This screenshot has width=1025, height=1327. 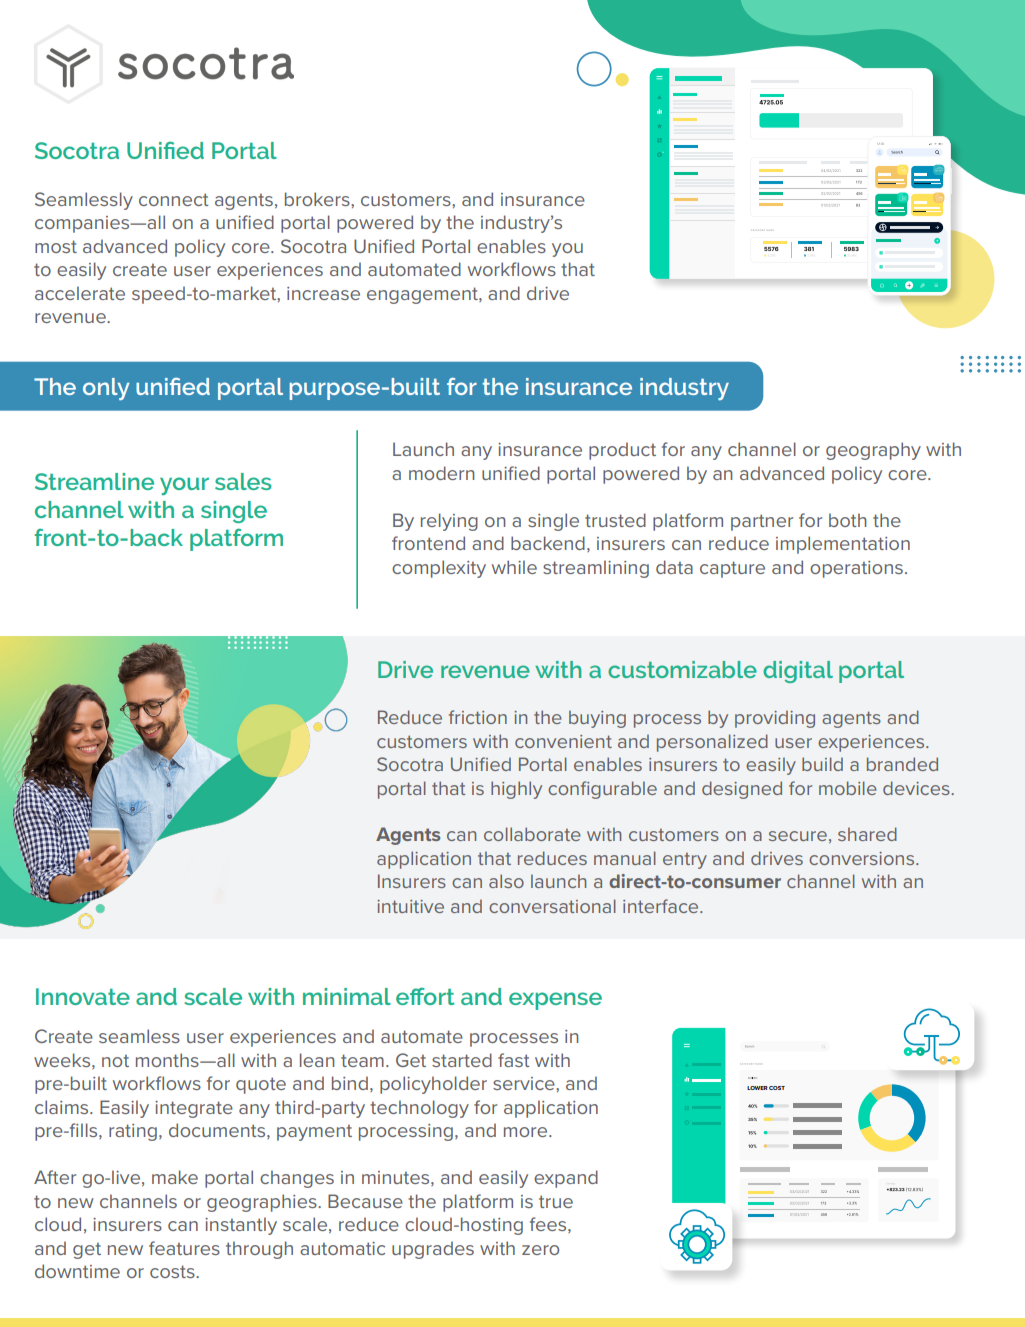 What do you see at coordinates (848, 520) in the screenshot?
I see `both` at bounding box center [848, 520].
